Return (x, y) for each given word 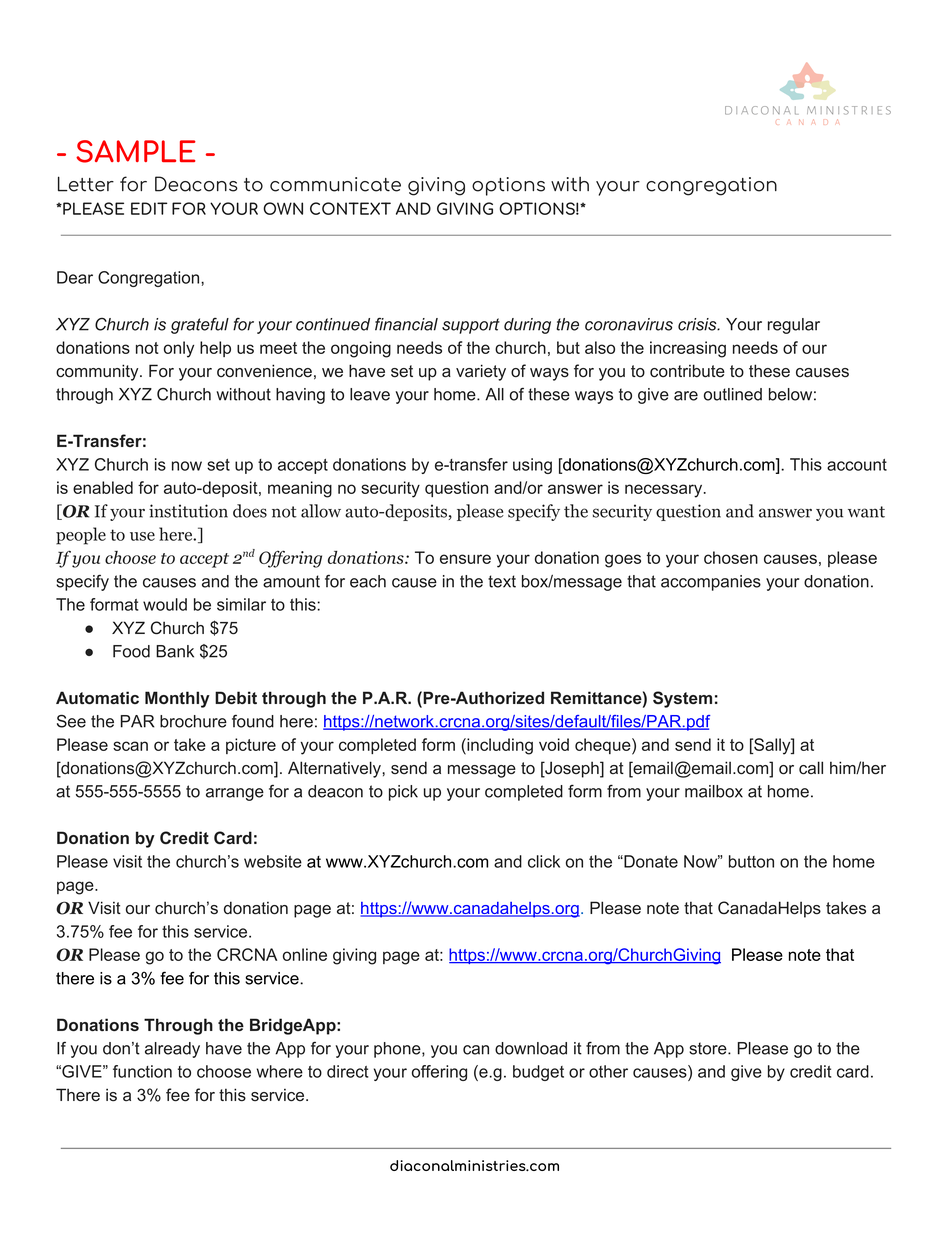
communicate (335, 184)
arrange (235, 794)
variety (481, 372)
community (98, 372)
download (531, 1048)
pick (403, 793)
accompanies (711, 583)
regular (794, 326)
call (811, 768)
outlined (733, 394)
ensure (465, 559)
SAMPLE (136, 151)
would (165, 604)
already (172, 1050)
